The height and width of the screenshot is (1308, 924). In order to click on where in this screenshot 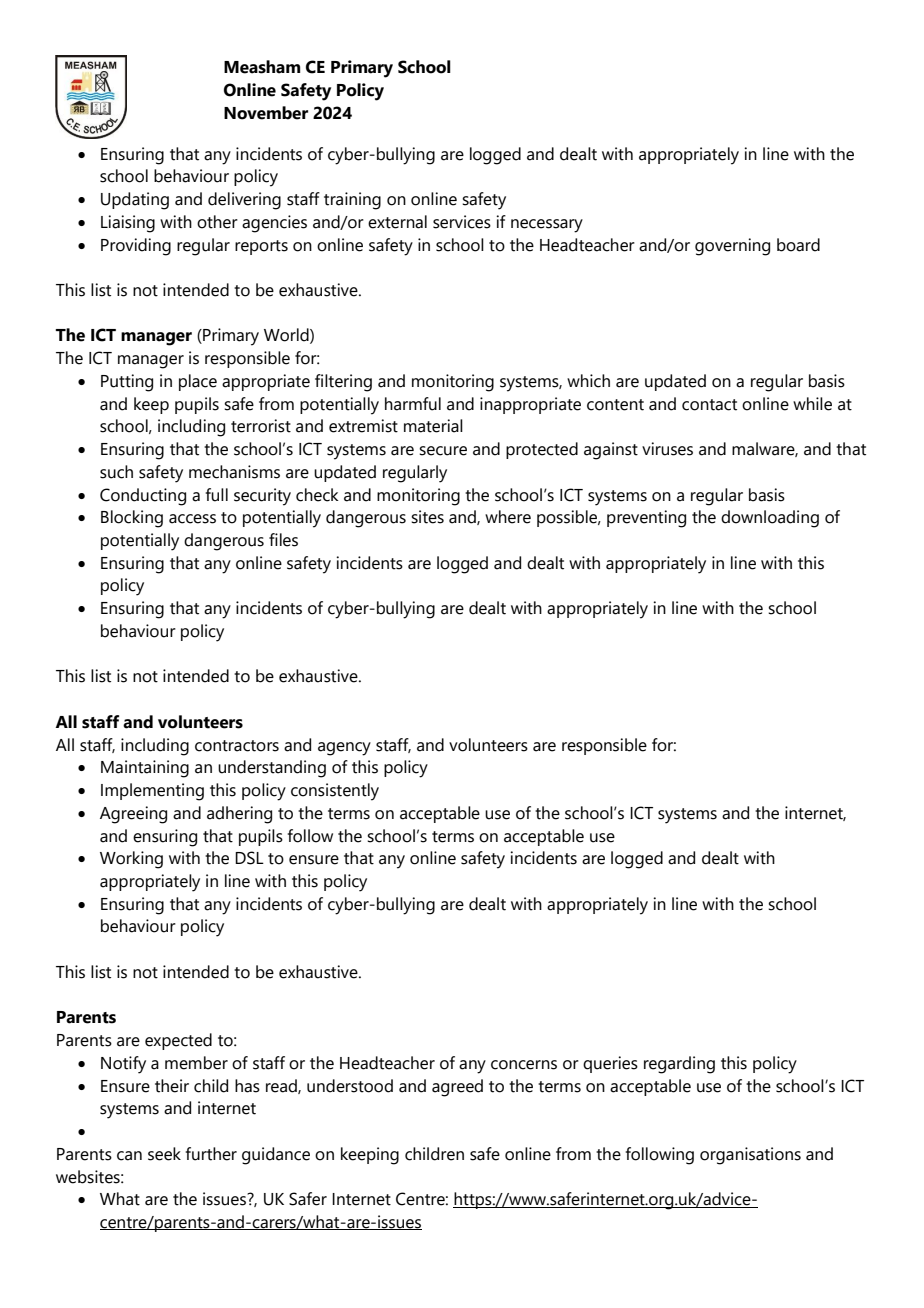, I will do `click(508, 517)`.
